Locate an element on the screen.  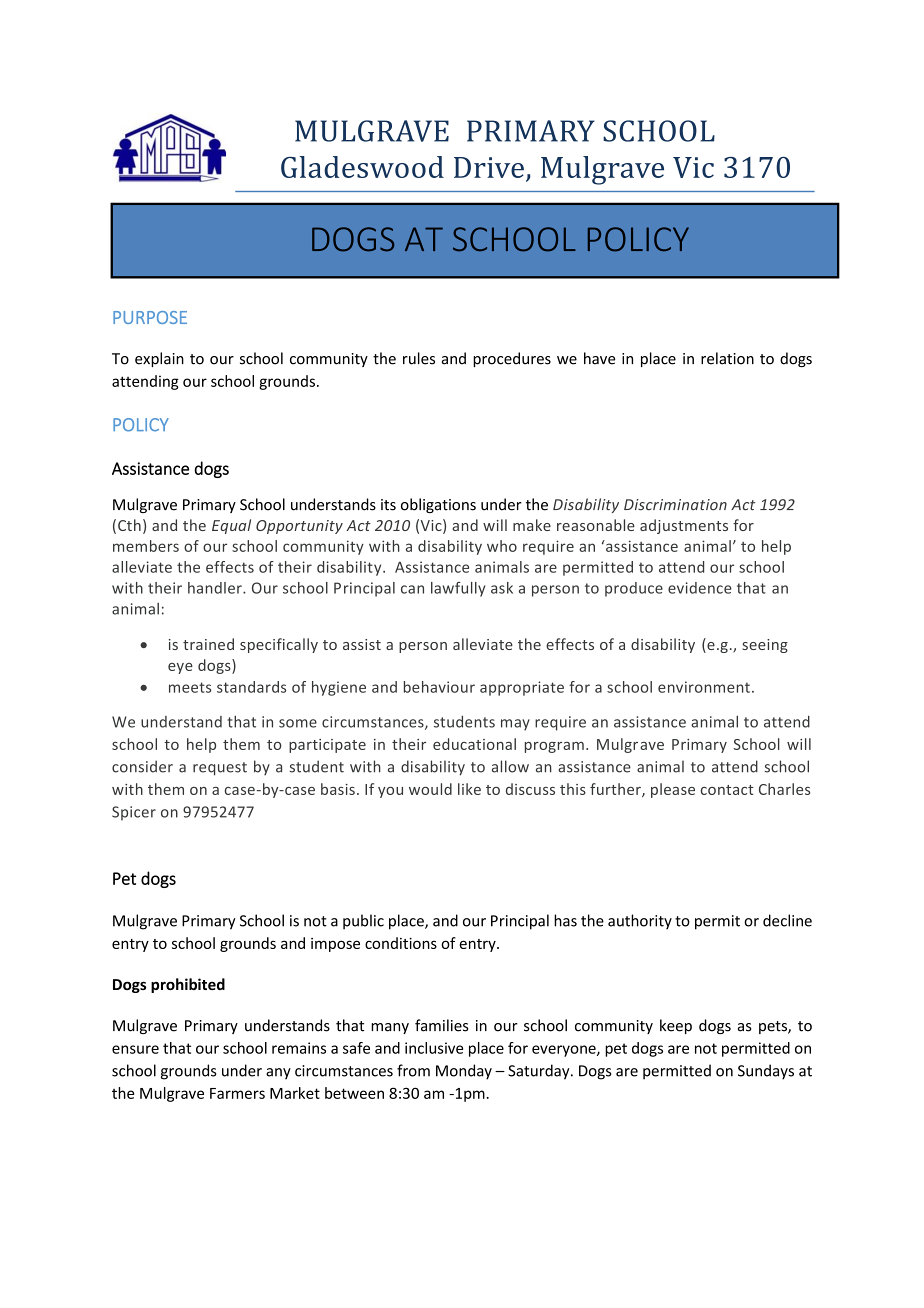
Equal is located at coordinates (231, 526).
